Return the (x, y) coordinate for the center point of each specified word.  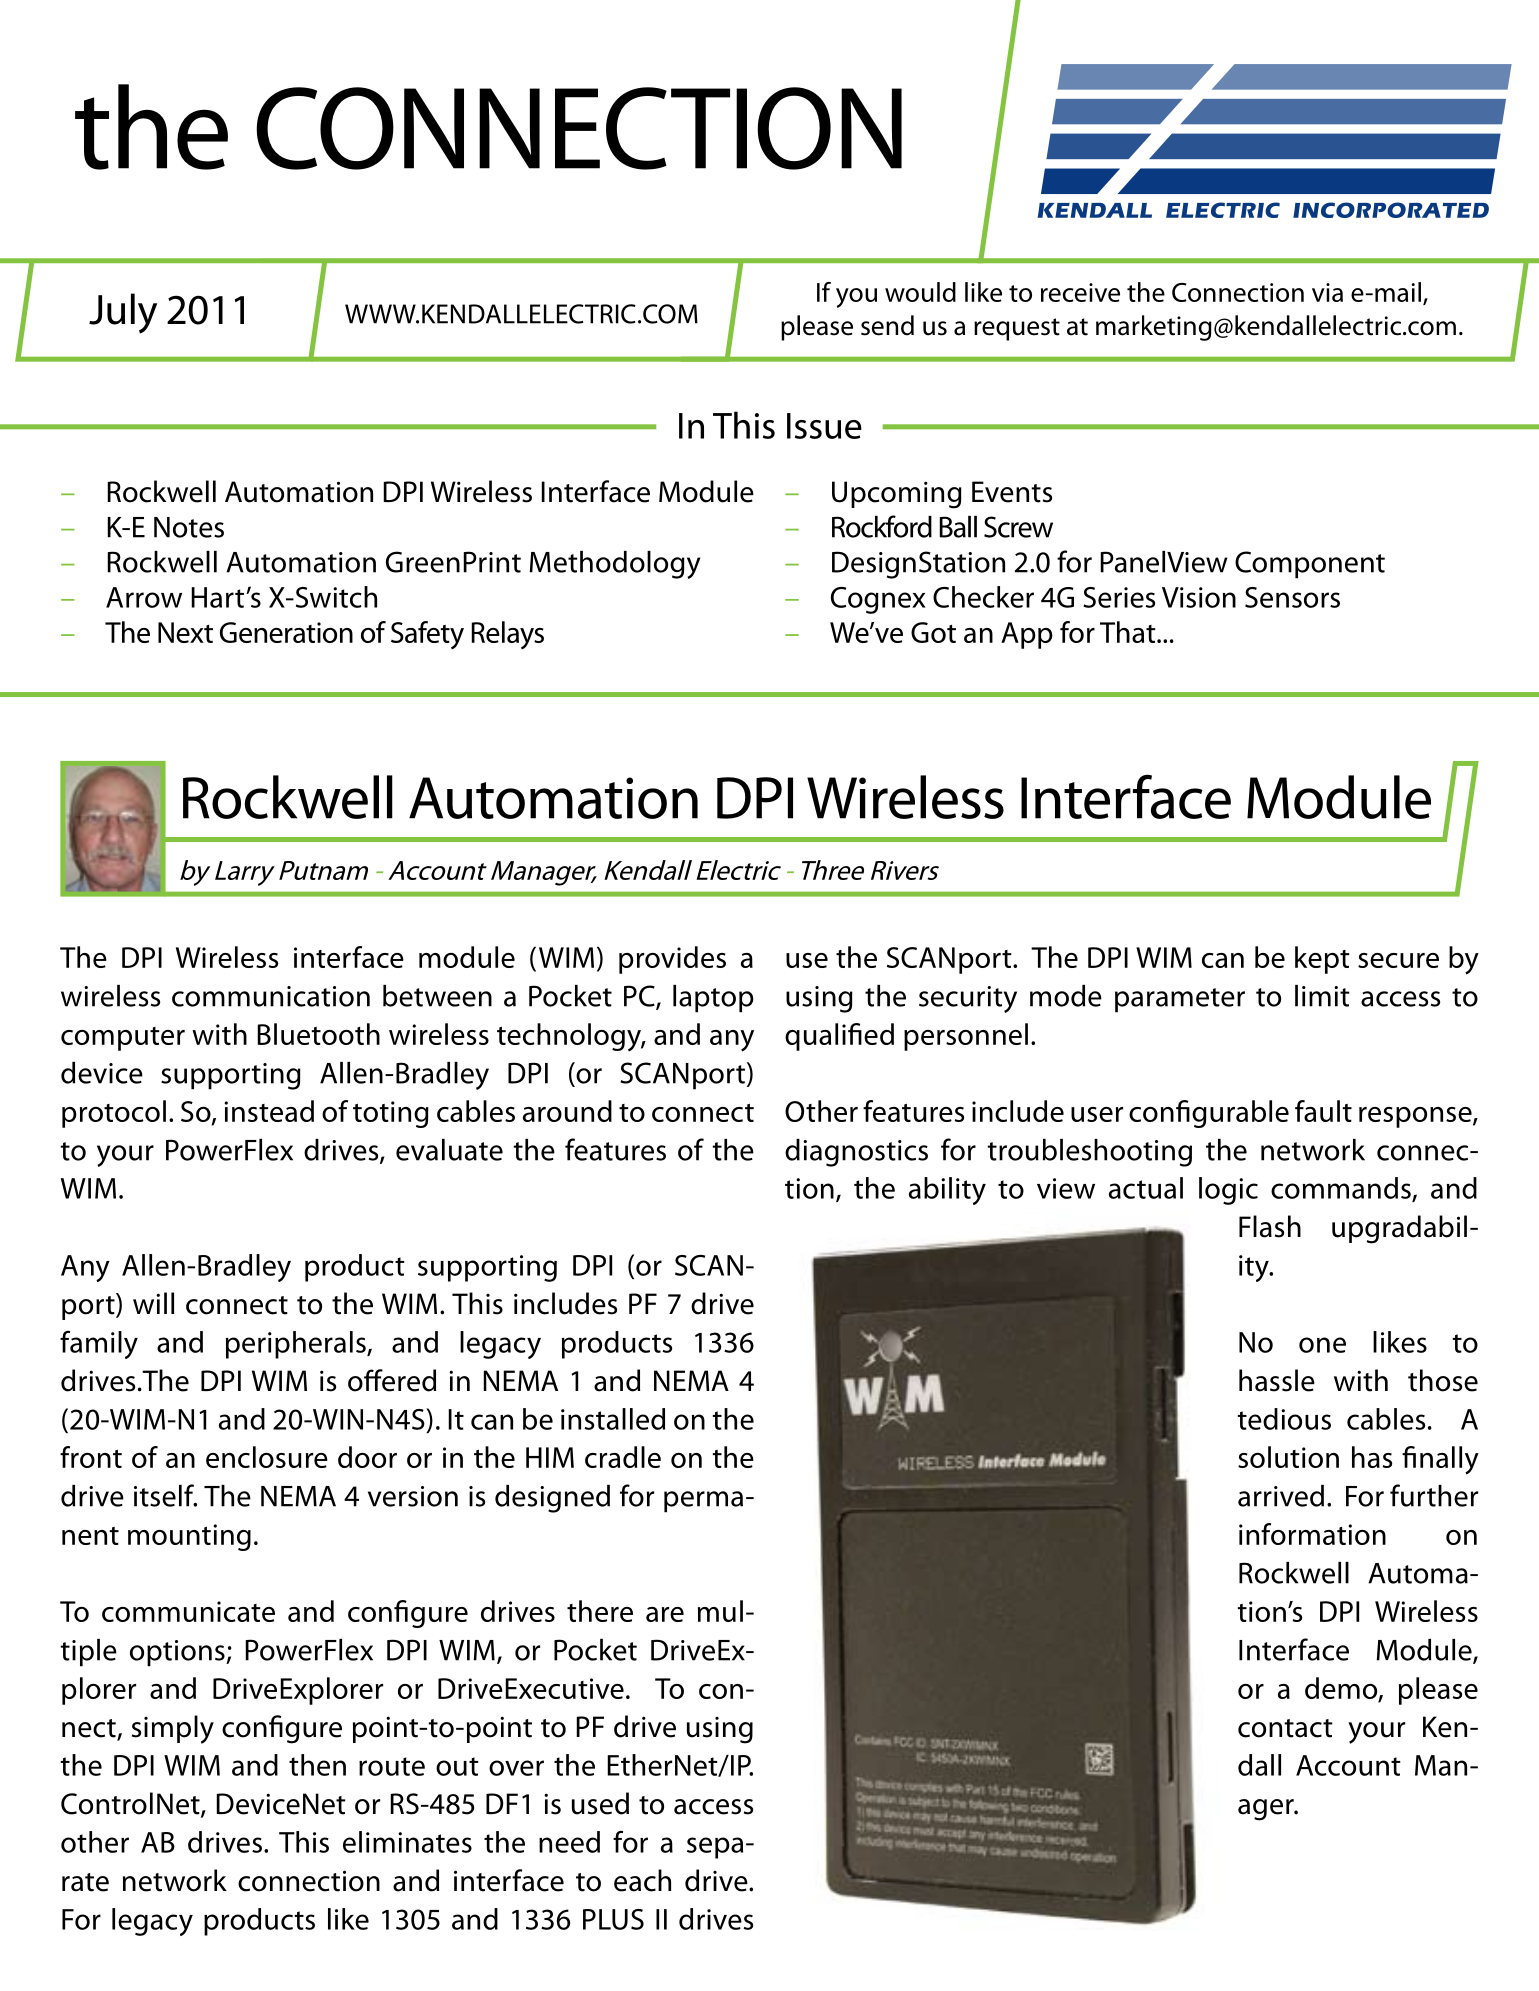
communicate (188, 1611)
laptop (713, 999)
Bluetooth (318, 1034)
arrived (1281, 1496)
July (123, 313)
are (665, 1614)
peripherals (297, 1345)
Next (185, 632)
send (887, 325)
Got (933, 632)
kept (1322, 960)
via (1327, 292)
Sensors (1292, 597)
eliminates (407, 1842)
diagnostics (856, 1153)
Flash (1270, 1226)
